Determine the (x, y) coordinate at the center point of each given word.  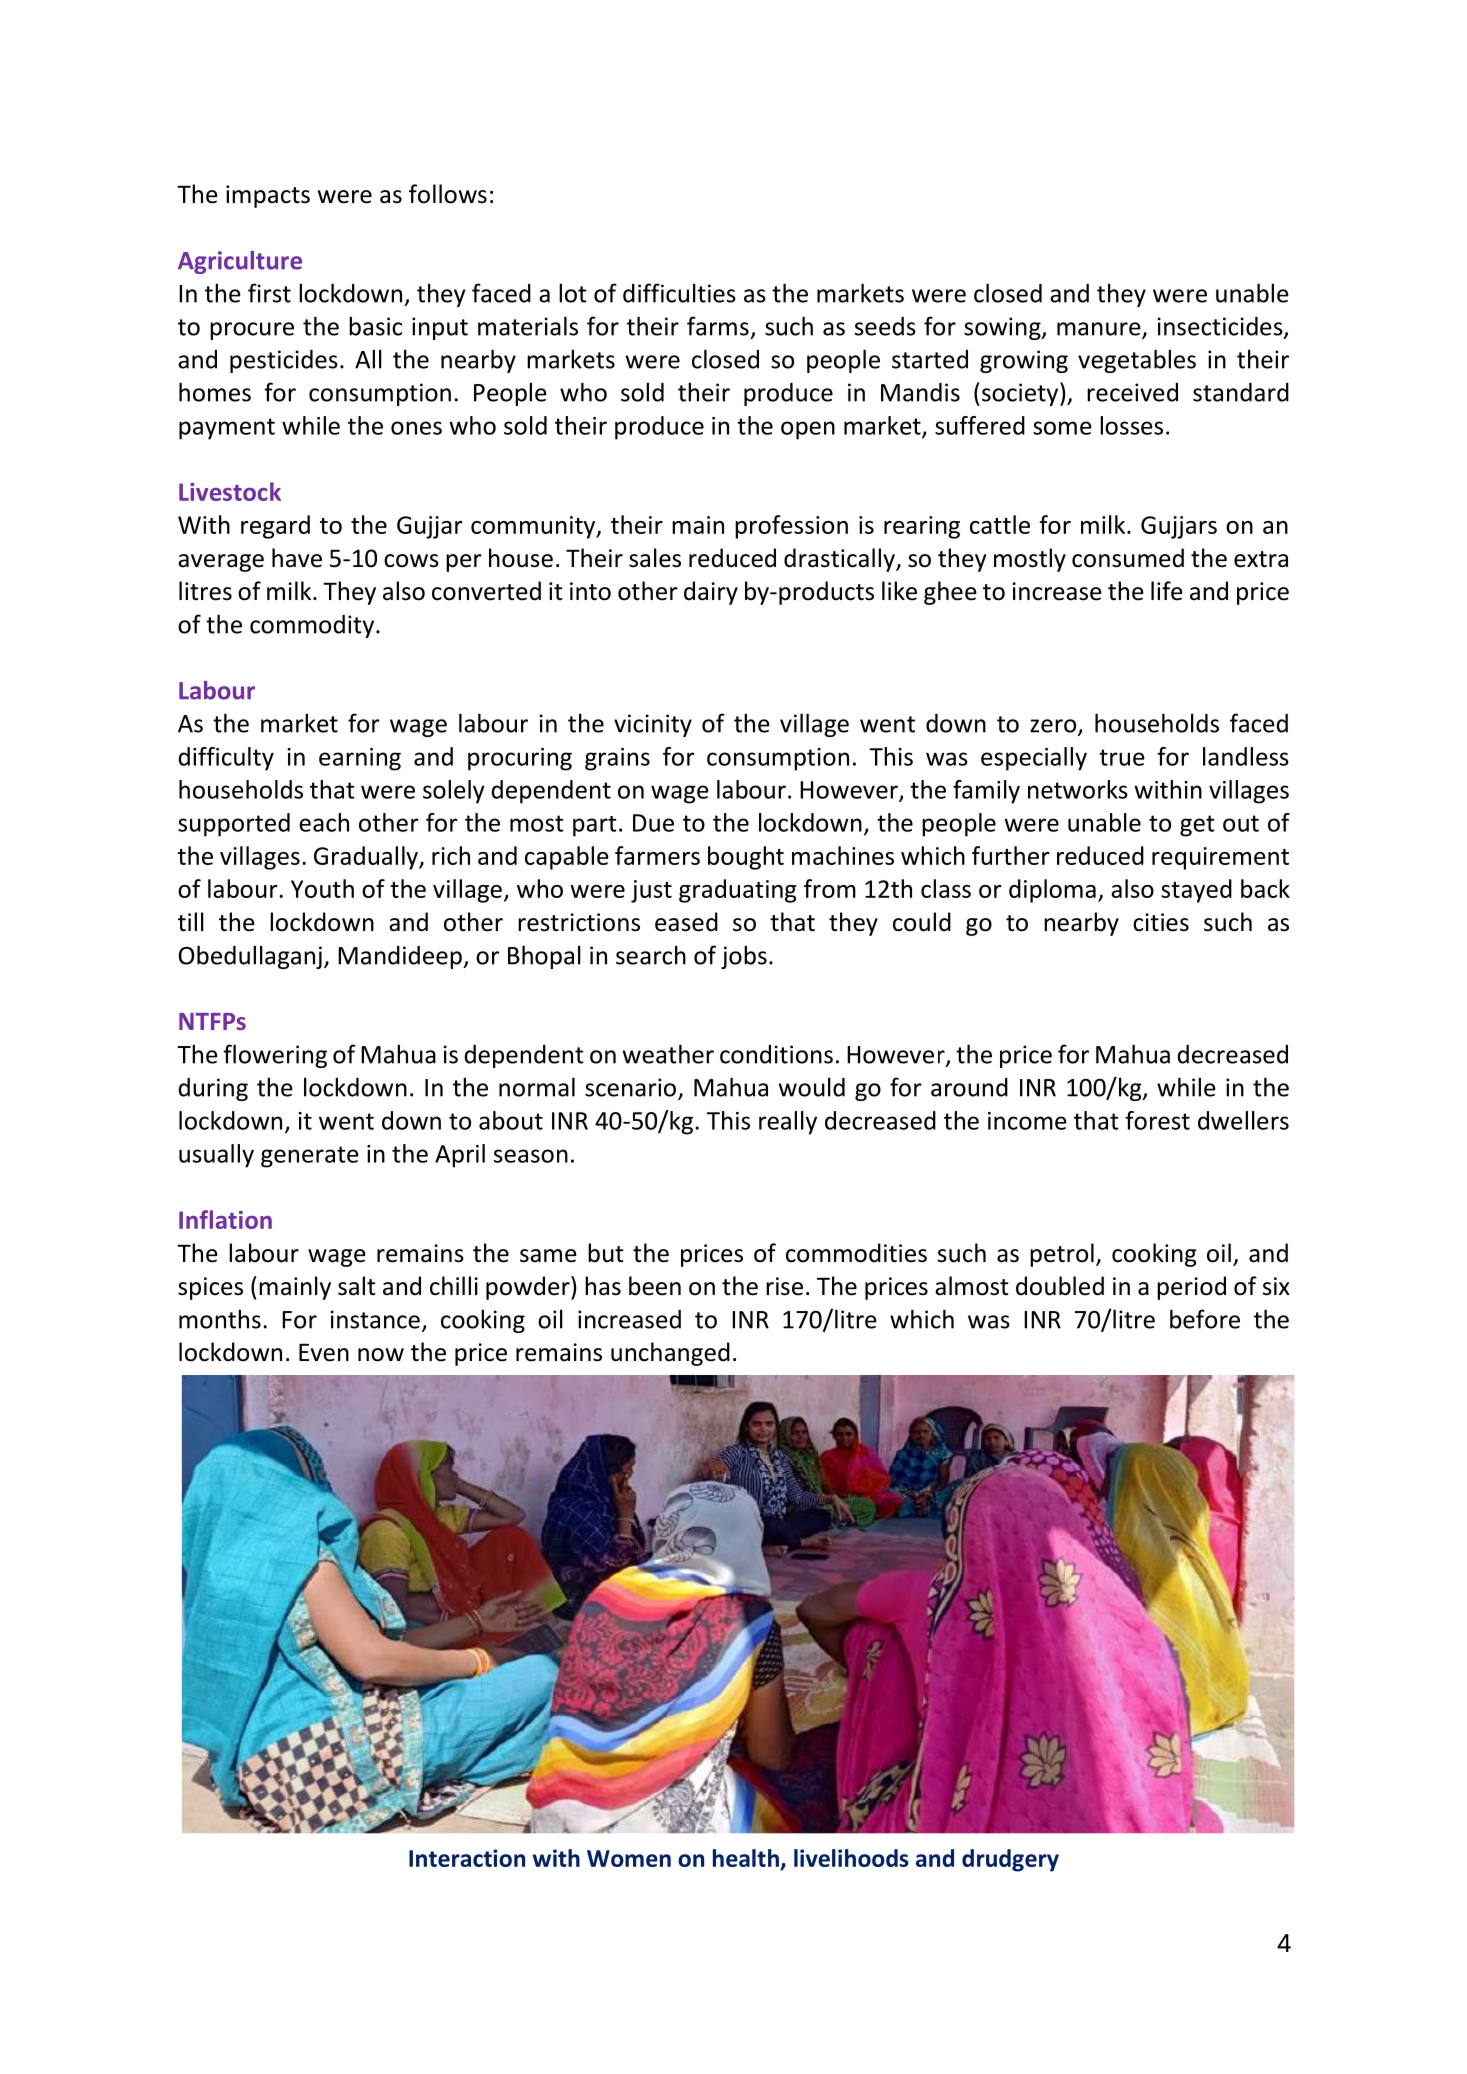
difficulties (679, 293)
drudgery (1010, 1860)
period (1191, 1288)
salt (357, 1286)
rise (784, 1286)
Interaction (467, 1858)
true (1122, 757)
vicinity (653, 725)
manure (1100, 330)
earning (360, 759)
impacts (268, 196)
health (746, 1858)
